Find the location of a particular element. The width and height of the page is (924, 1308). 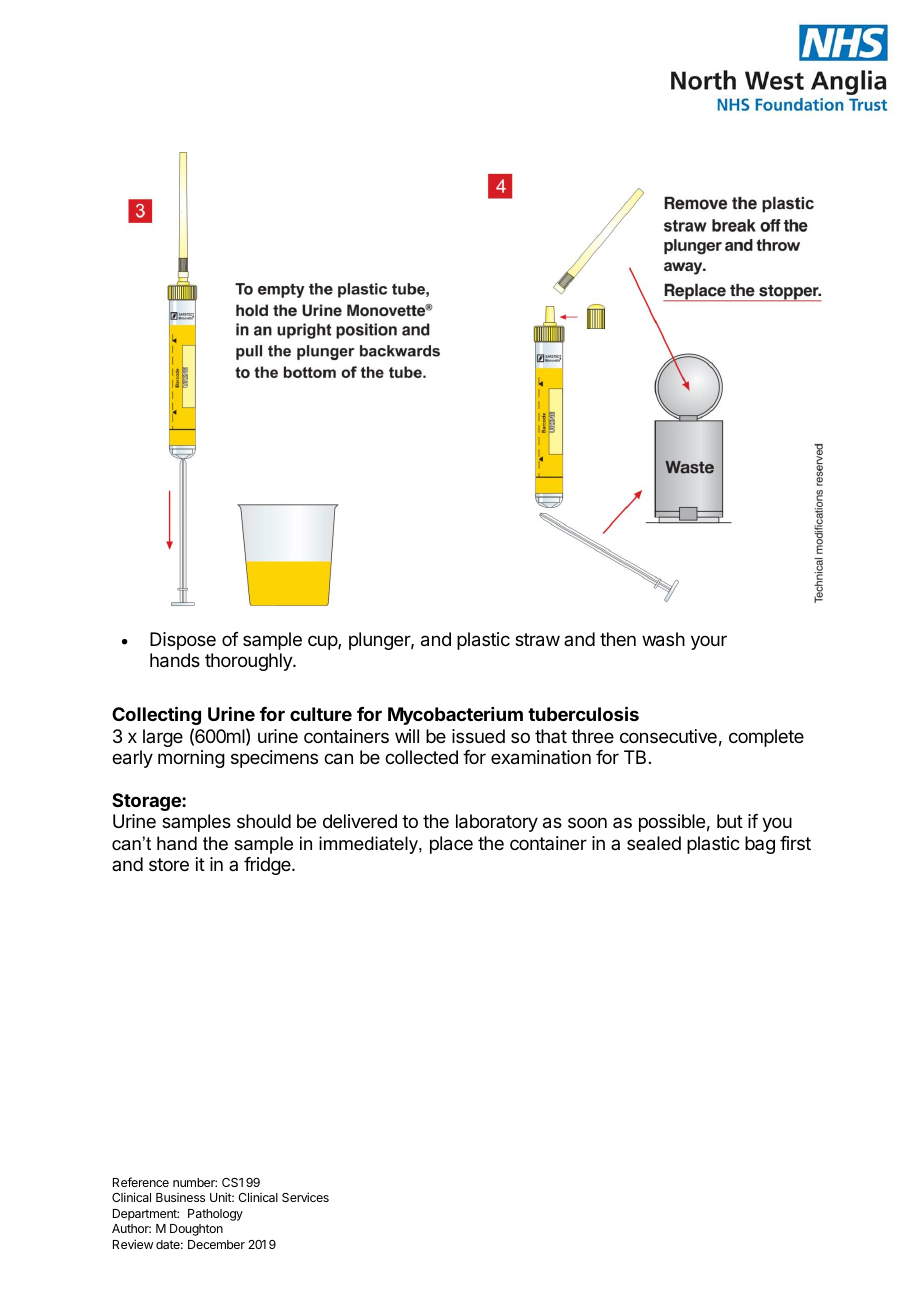

bag is located at coordinates (760, 845).
